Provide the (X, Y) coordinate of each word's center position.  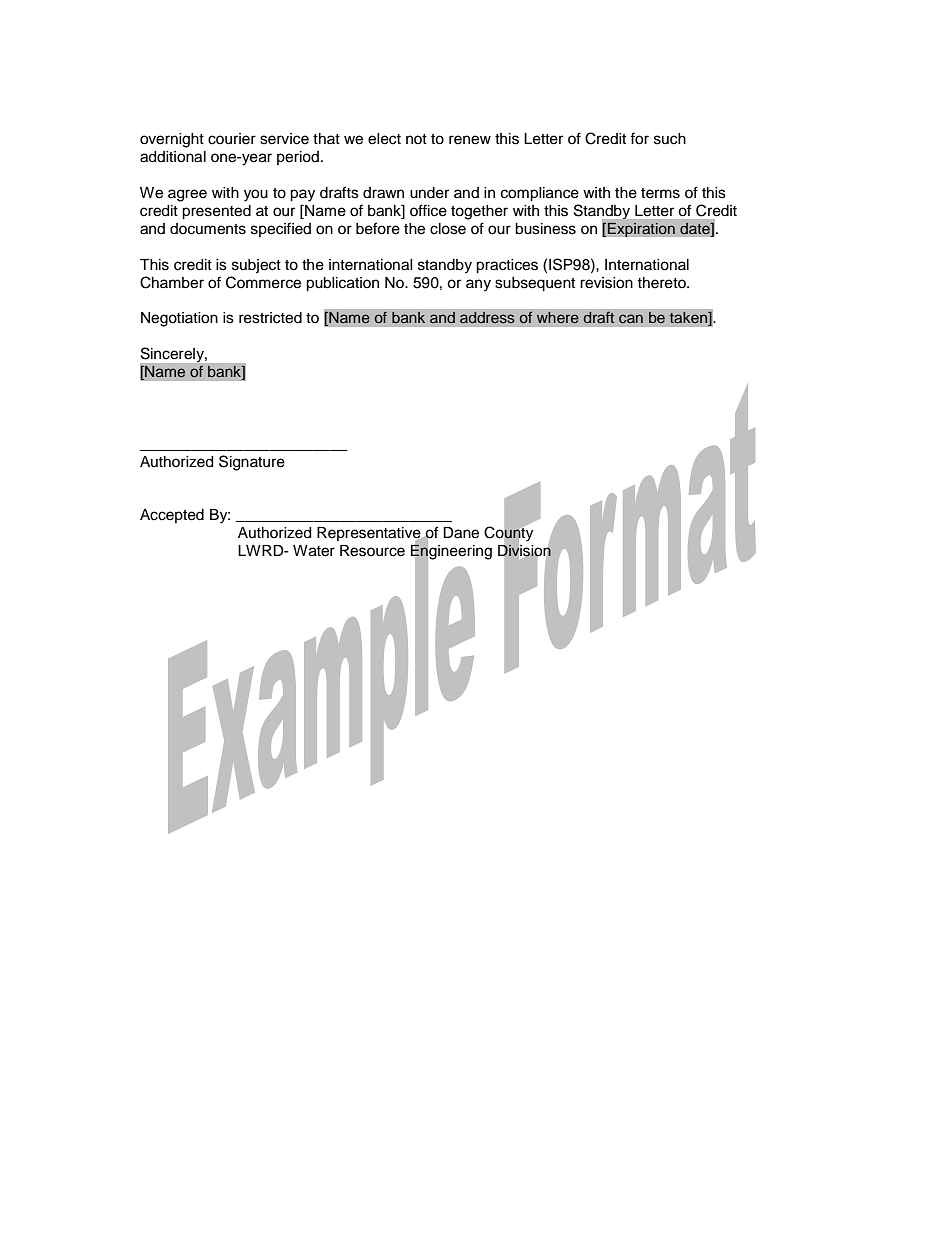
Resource (372, 551)
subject (256, 266)
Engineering (451, 552)
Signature (252, 463)
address (487, 317)
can (631, 318)
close (448, 229)
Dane (461, 533)
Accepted (172, 516)
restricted (270, 318)
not (416, 139)
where (557, 317)
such (670, 139)
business (545, 229)
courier (232, 139)
